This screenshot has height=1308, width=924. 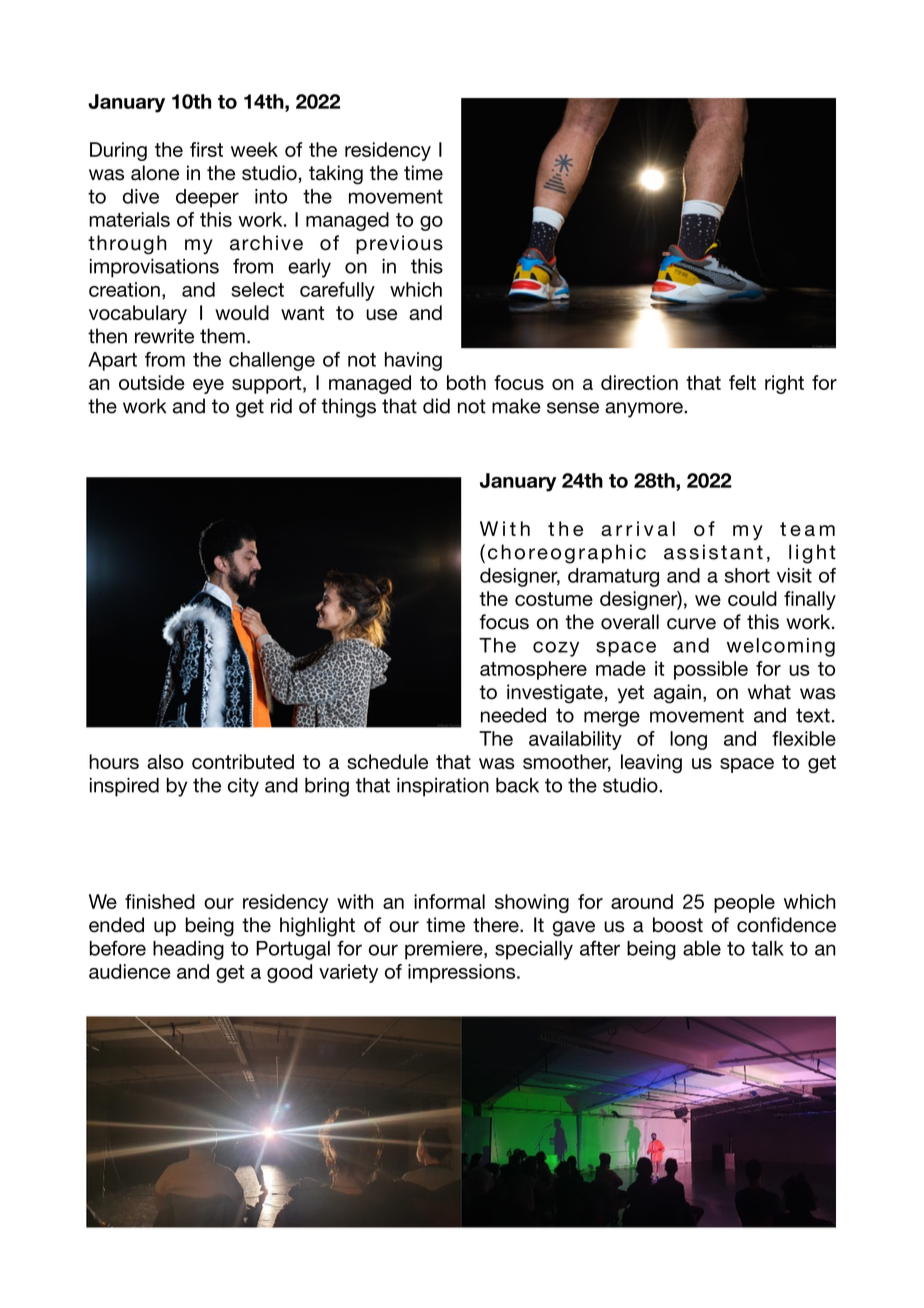 I want to click on taking, so click(x=336, y=175).
